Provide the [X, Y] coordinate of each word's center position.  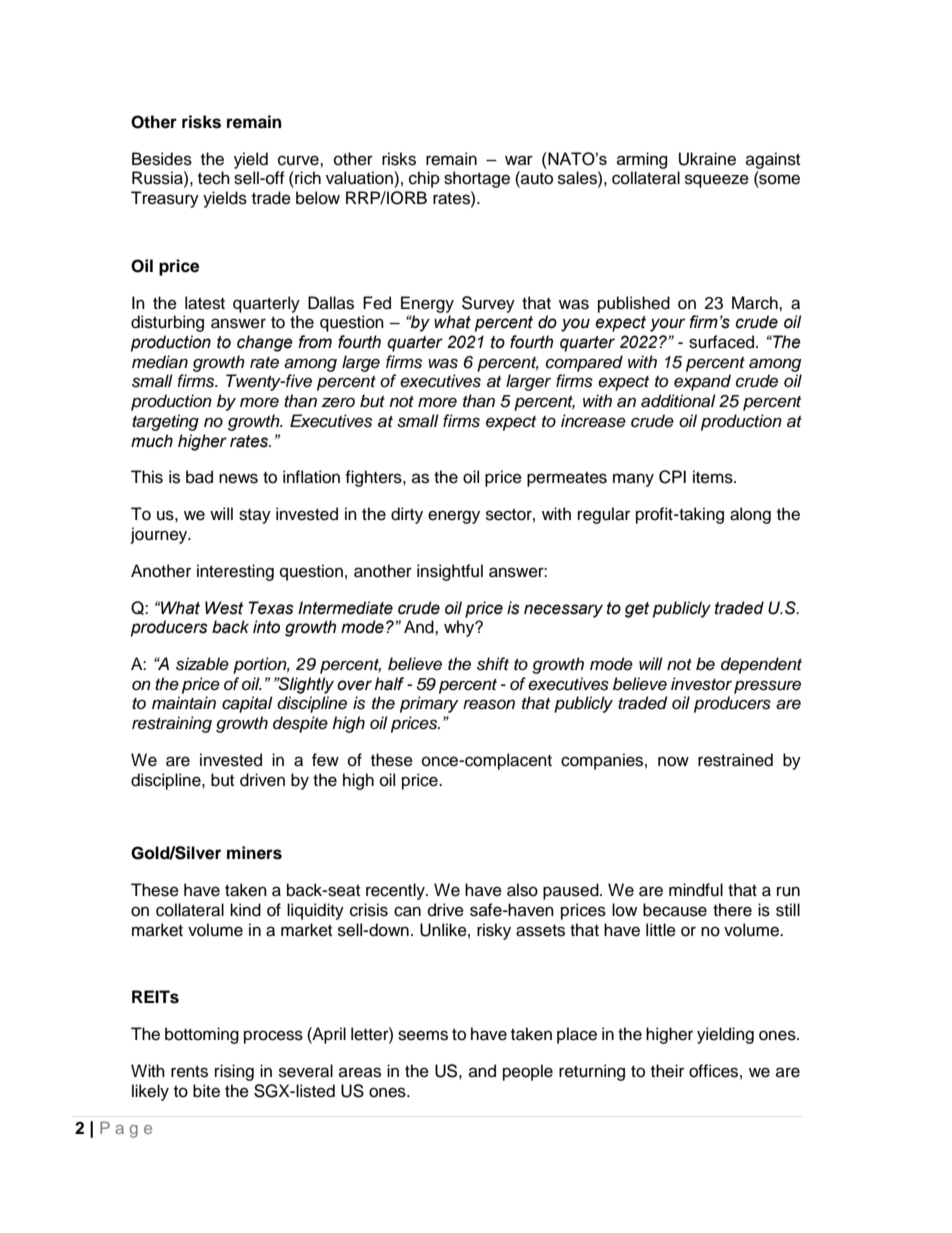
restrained [735, 760]
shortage [477, 179]
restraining [172, 724]
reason [489, 704]
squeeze [717, 181]
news [238, 478]
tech [214, 178]
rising [234, 1072]
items [714, 477]
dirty [407, 515]
